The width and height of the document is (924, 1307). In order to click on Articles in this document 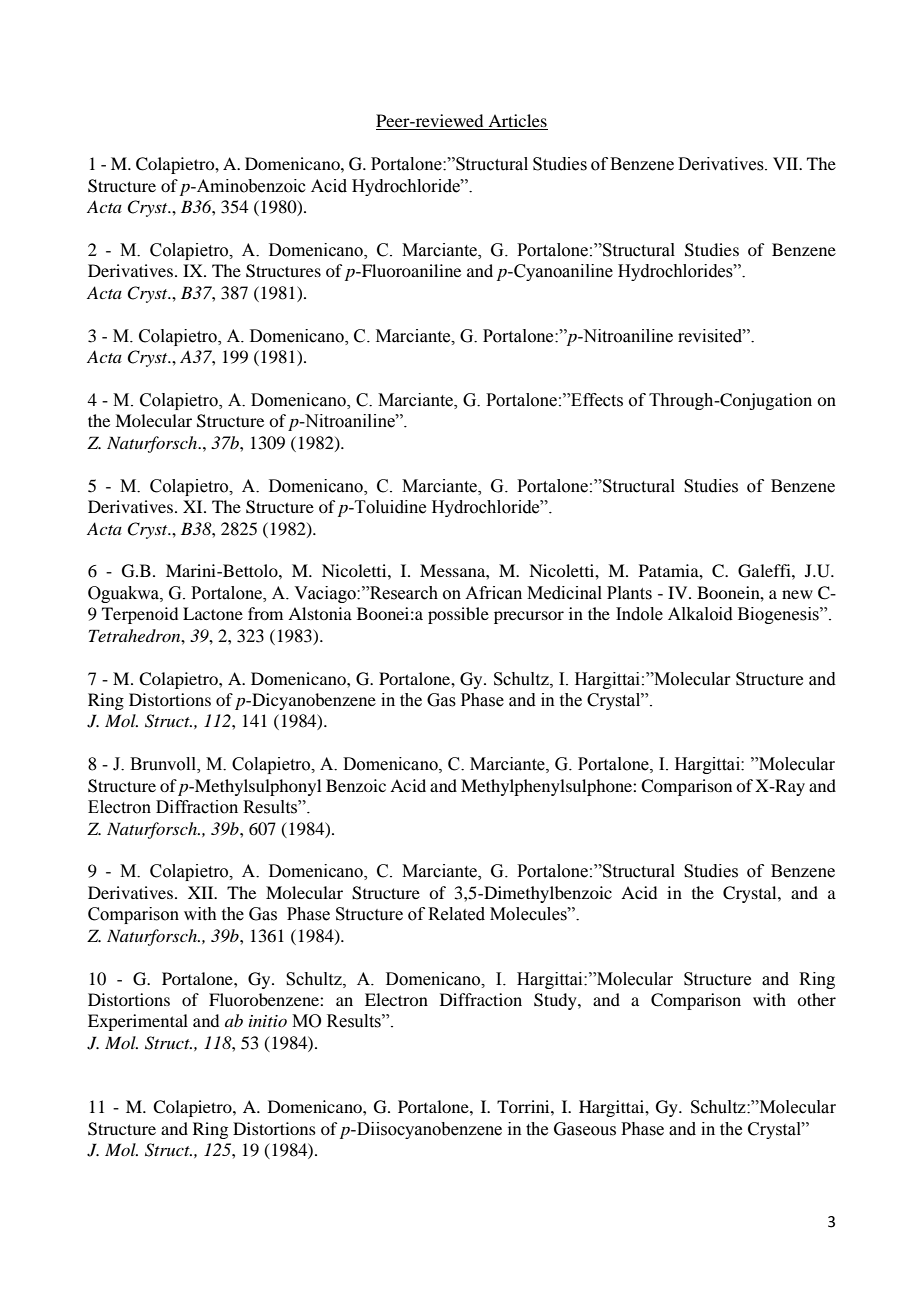, I will do `click(517, 122)`.
